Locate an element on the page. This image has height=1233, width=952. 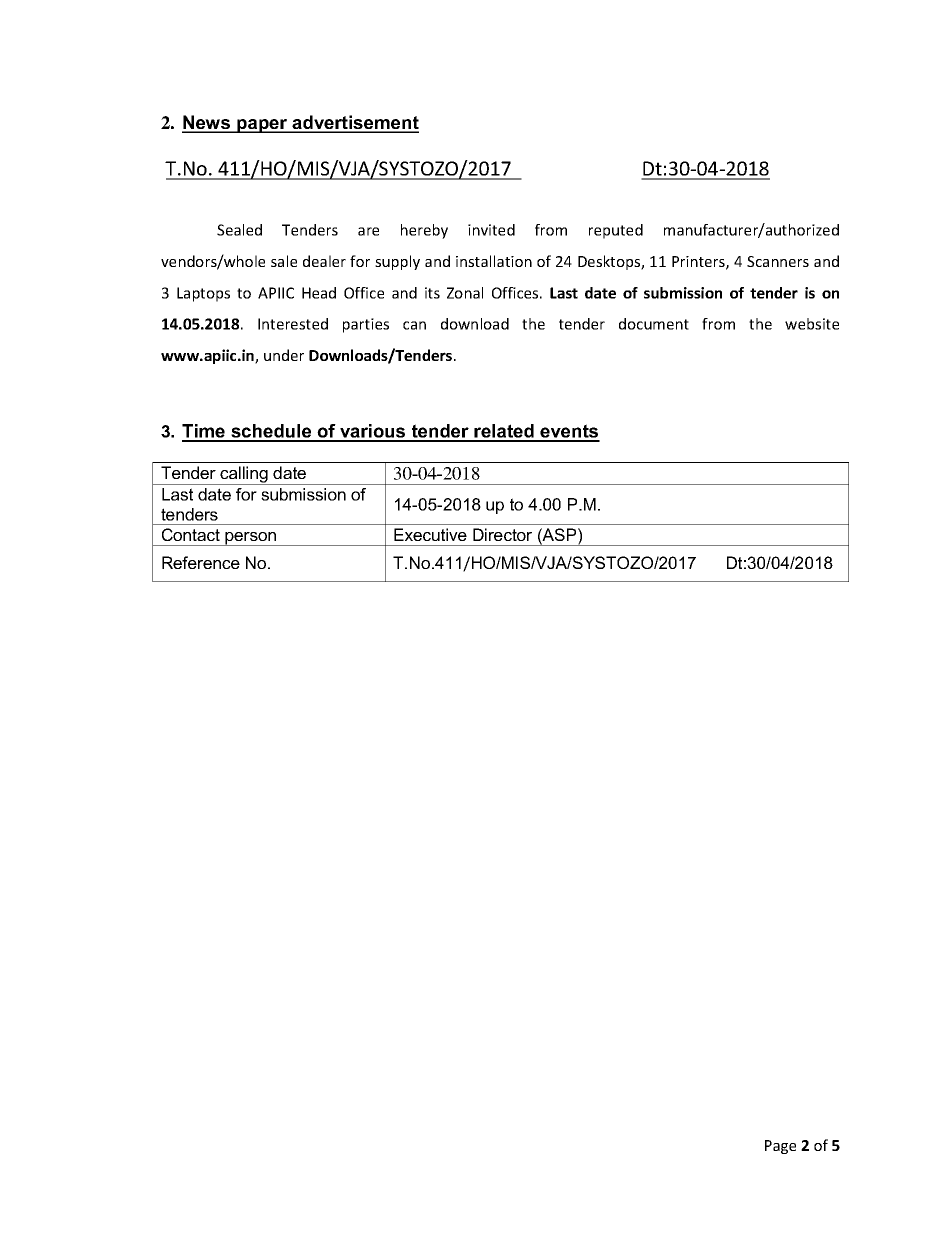
related is located at coordinates (504, 432).
